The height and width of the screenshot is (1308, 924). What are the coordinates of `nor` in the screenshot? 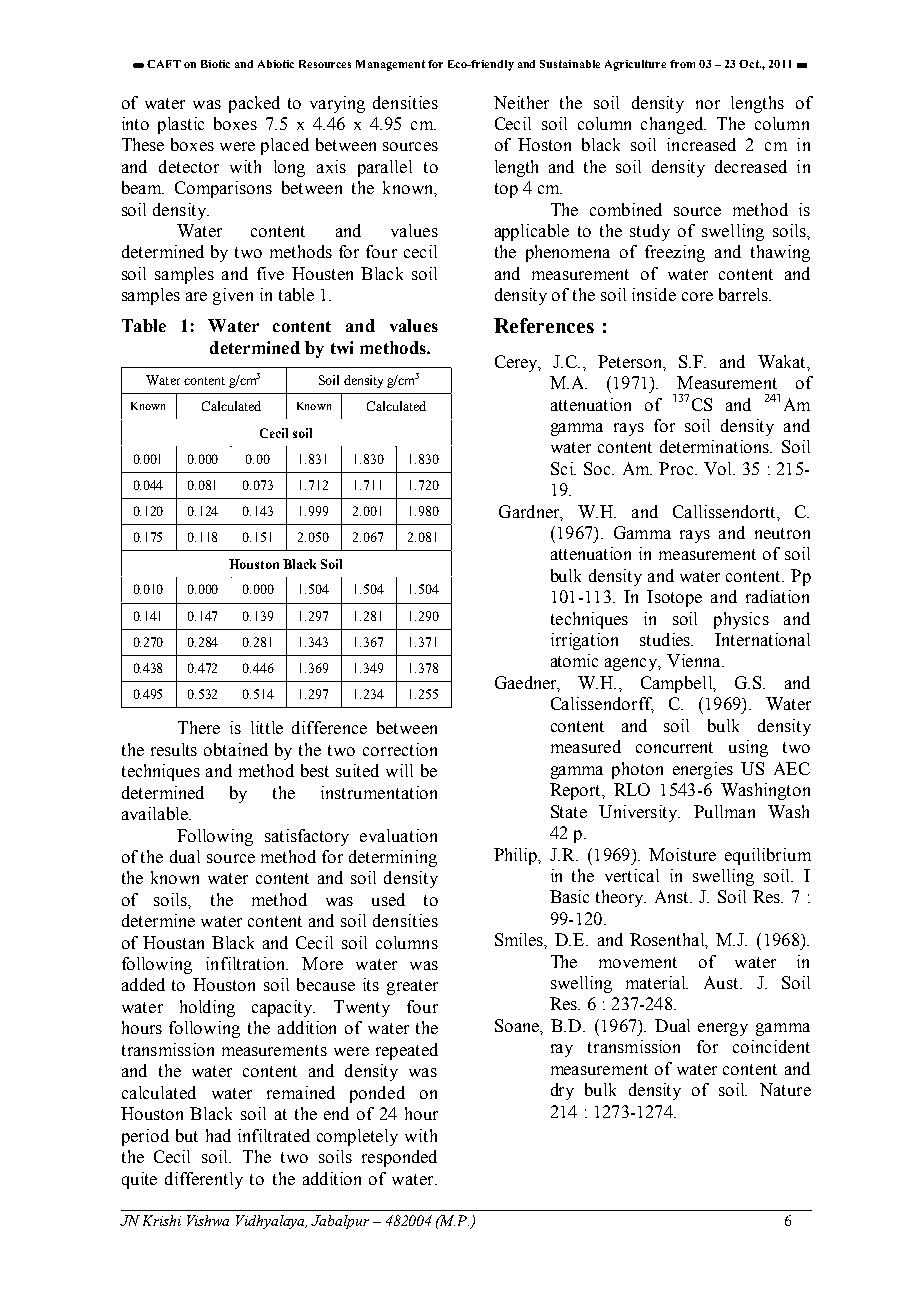 It's located at (708, 104).
